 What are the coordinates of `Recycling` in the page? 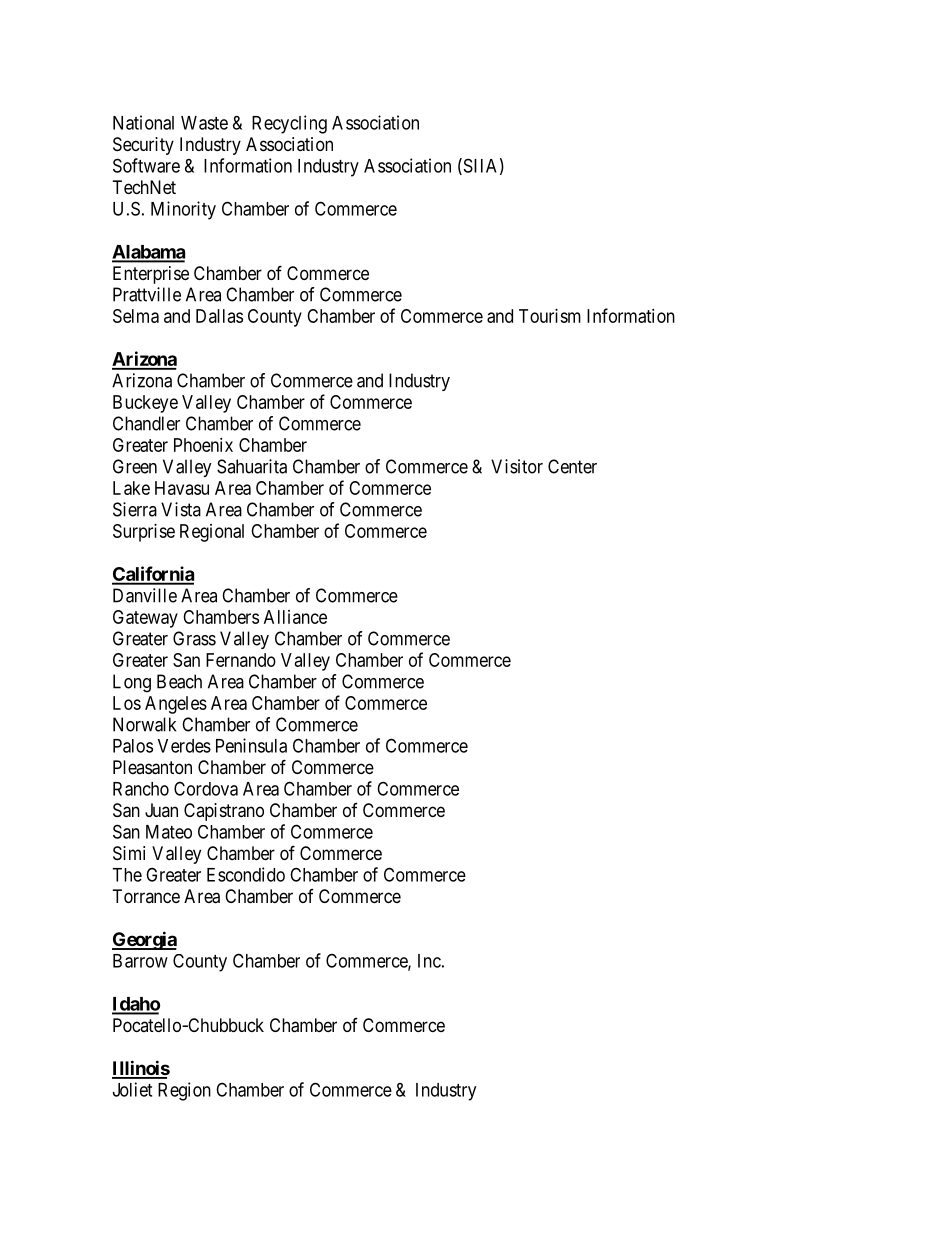 It's located at (289, 124).
